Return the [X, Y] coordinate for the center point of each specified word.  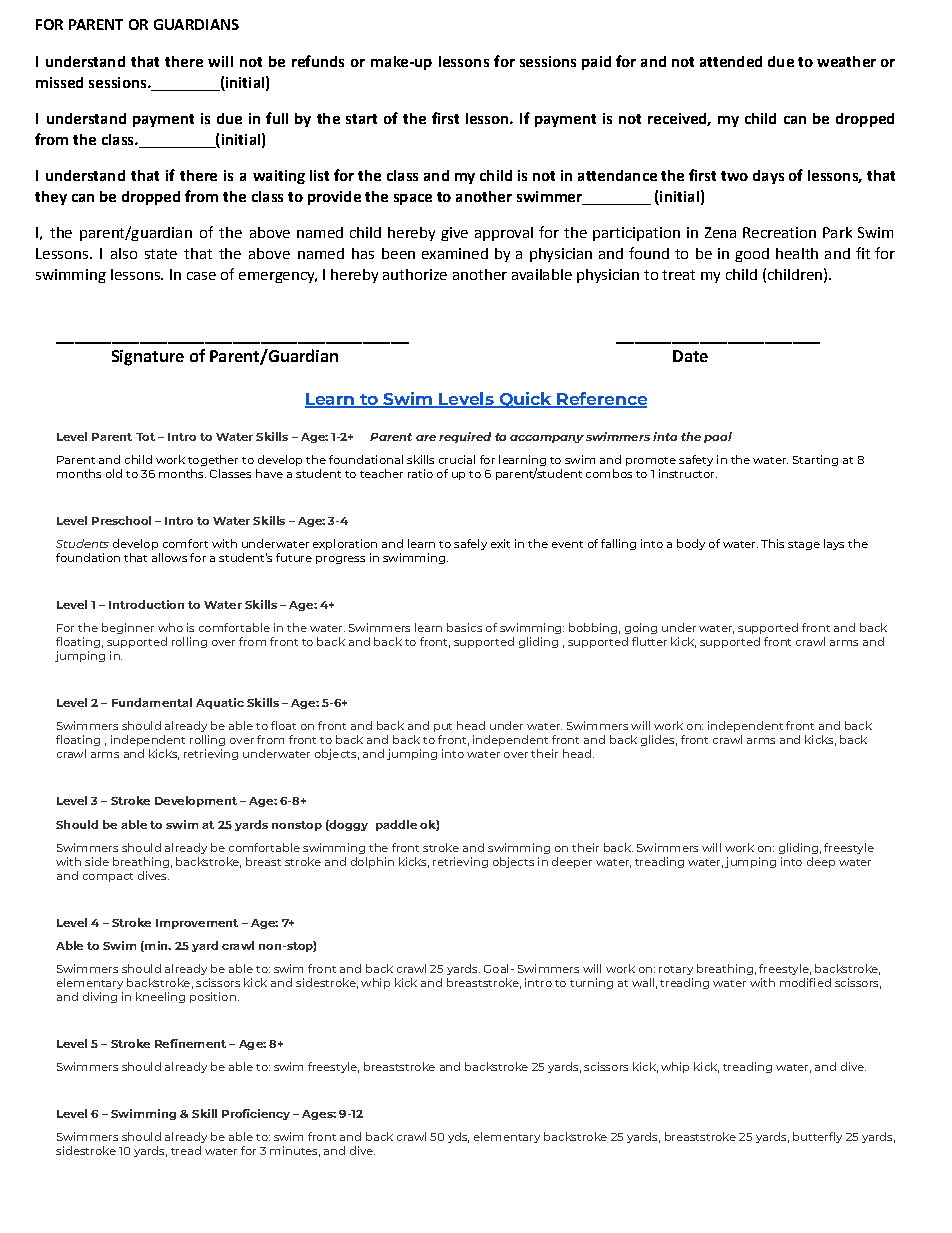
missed [59, 82]
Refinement [190, 1043]
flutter [649, 641]
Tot [145, 437]
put [443, 727]
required [465, 437]
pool [718, 437]
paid [596, 63]
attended [731, 61]
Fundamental [152, 702]
